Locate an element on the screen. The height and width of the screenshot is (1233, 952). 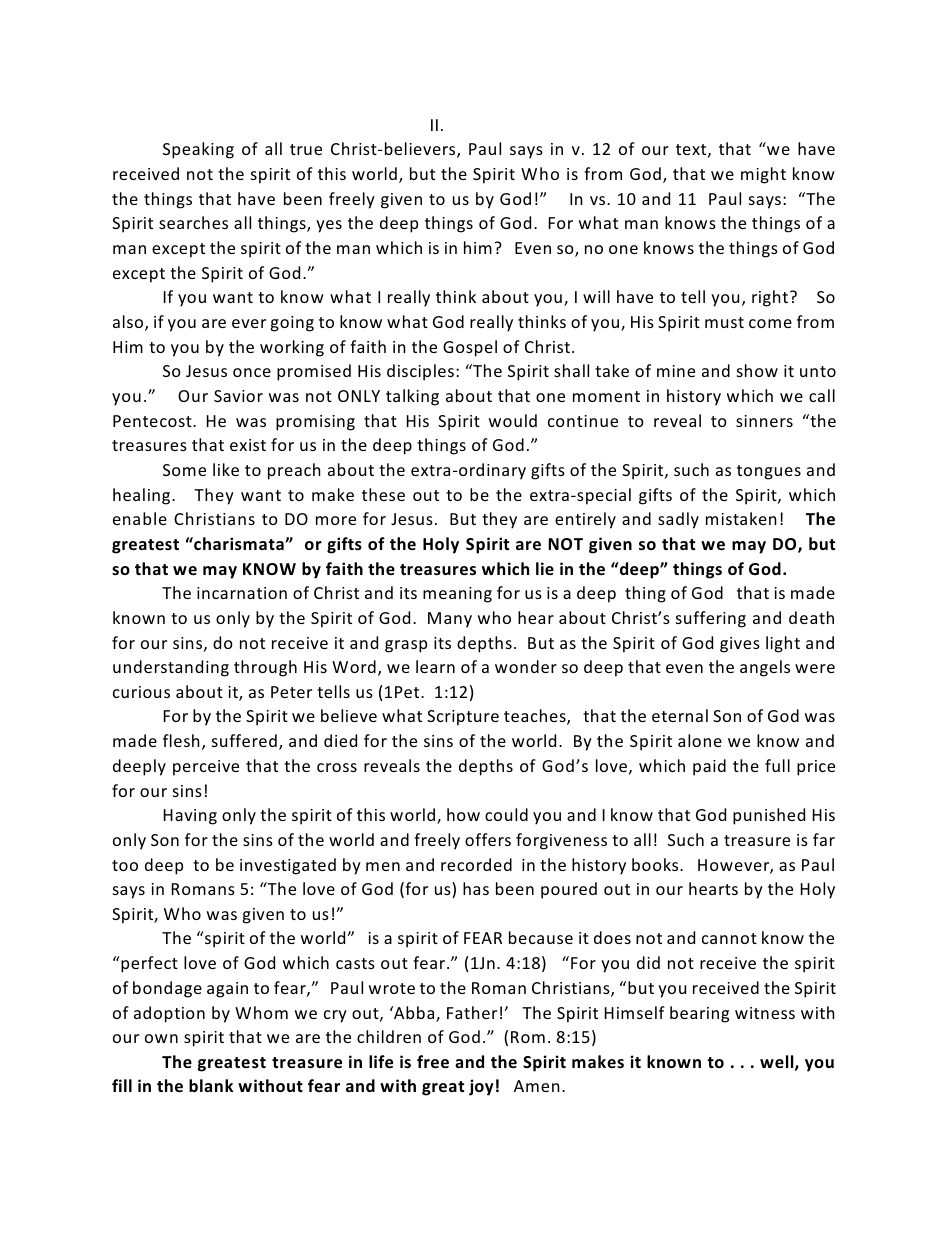
witness is located at coordinates (765, 1013).
